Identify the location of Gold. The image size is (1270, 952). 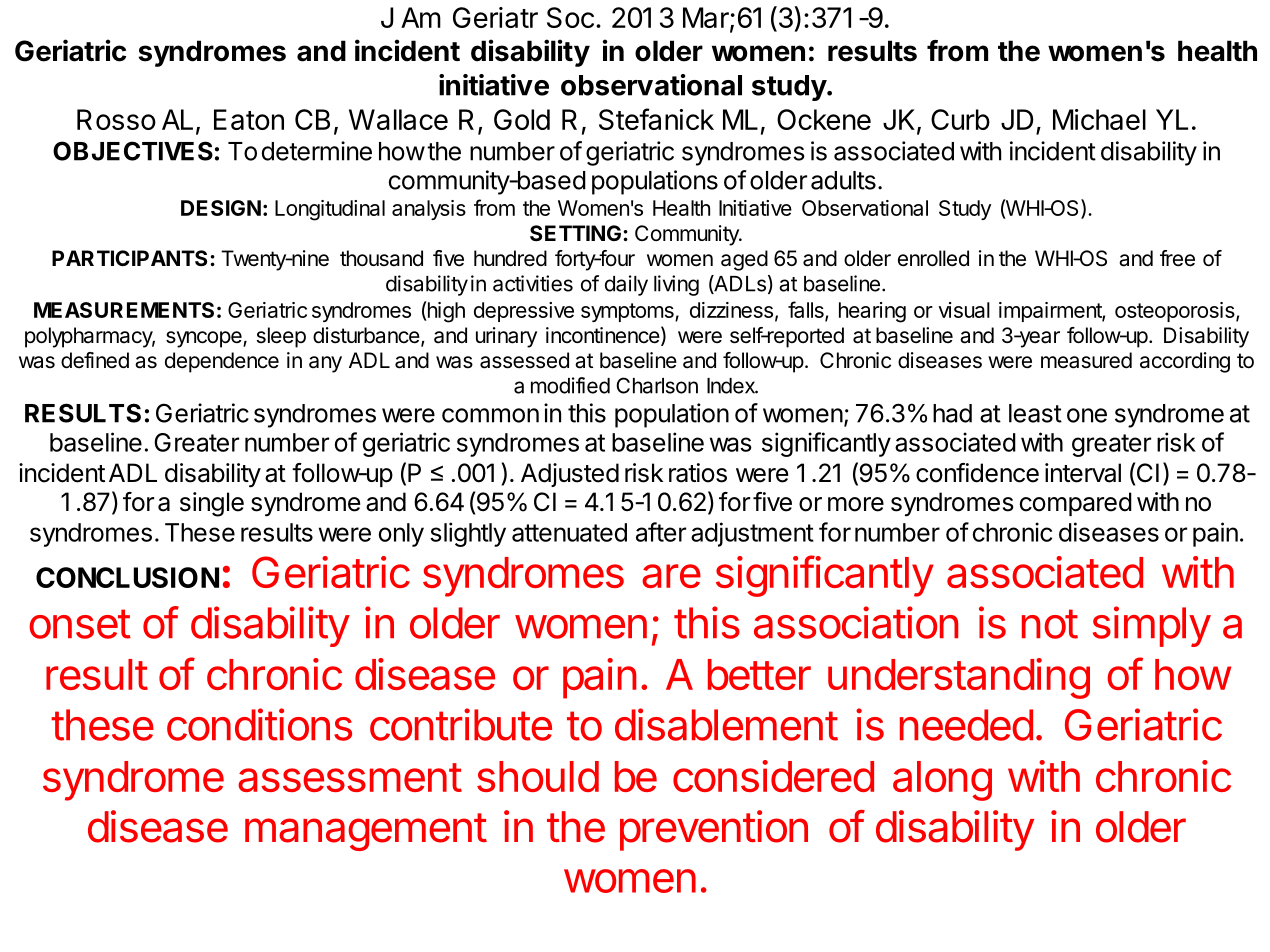
(522, 119).
